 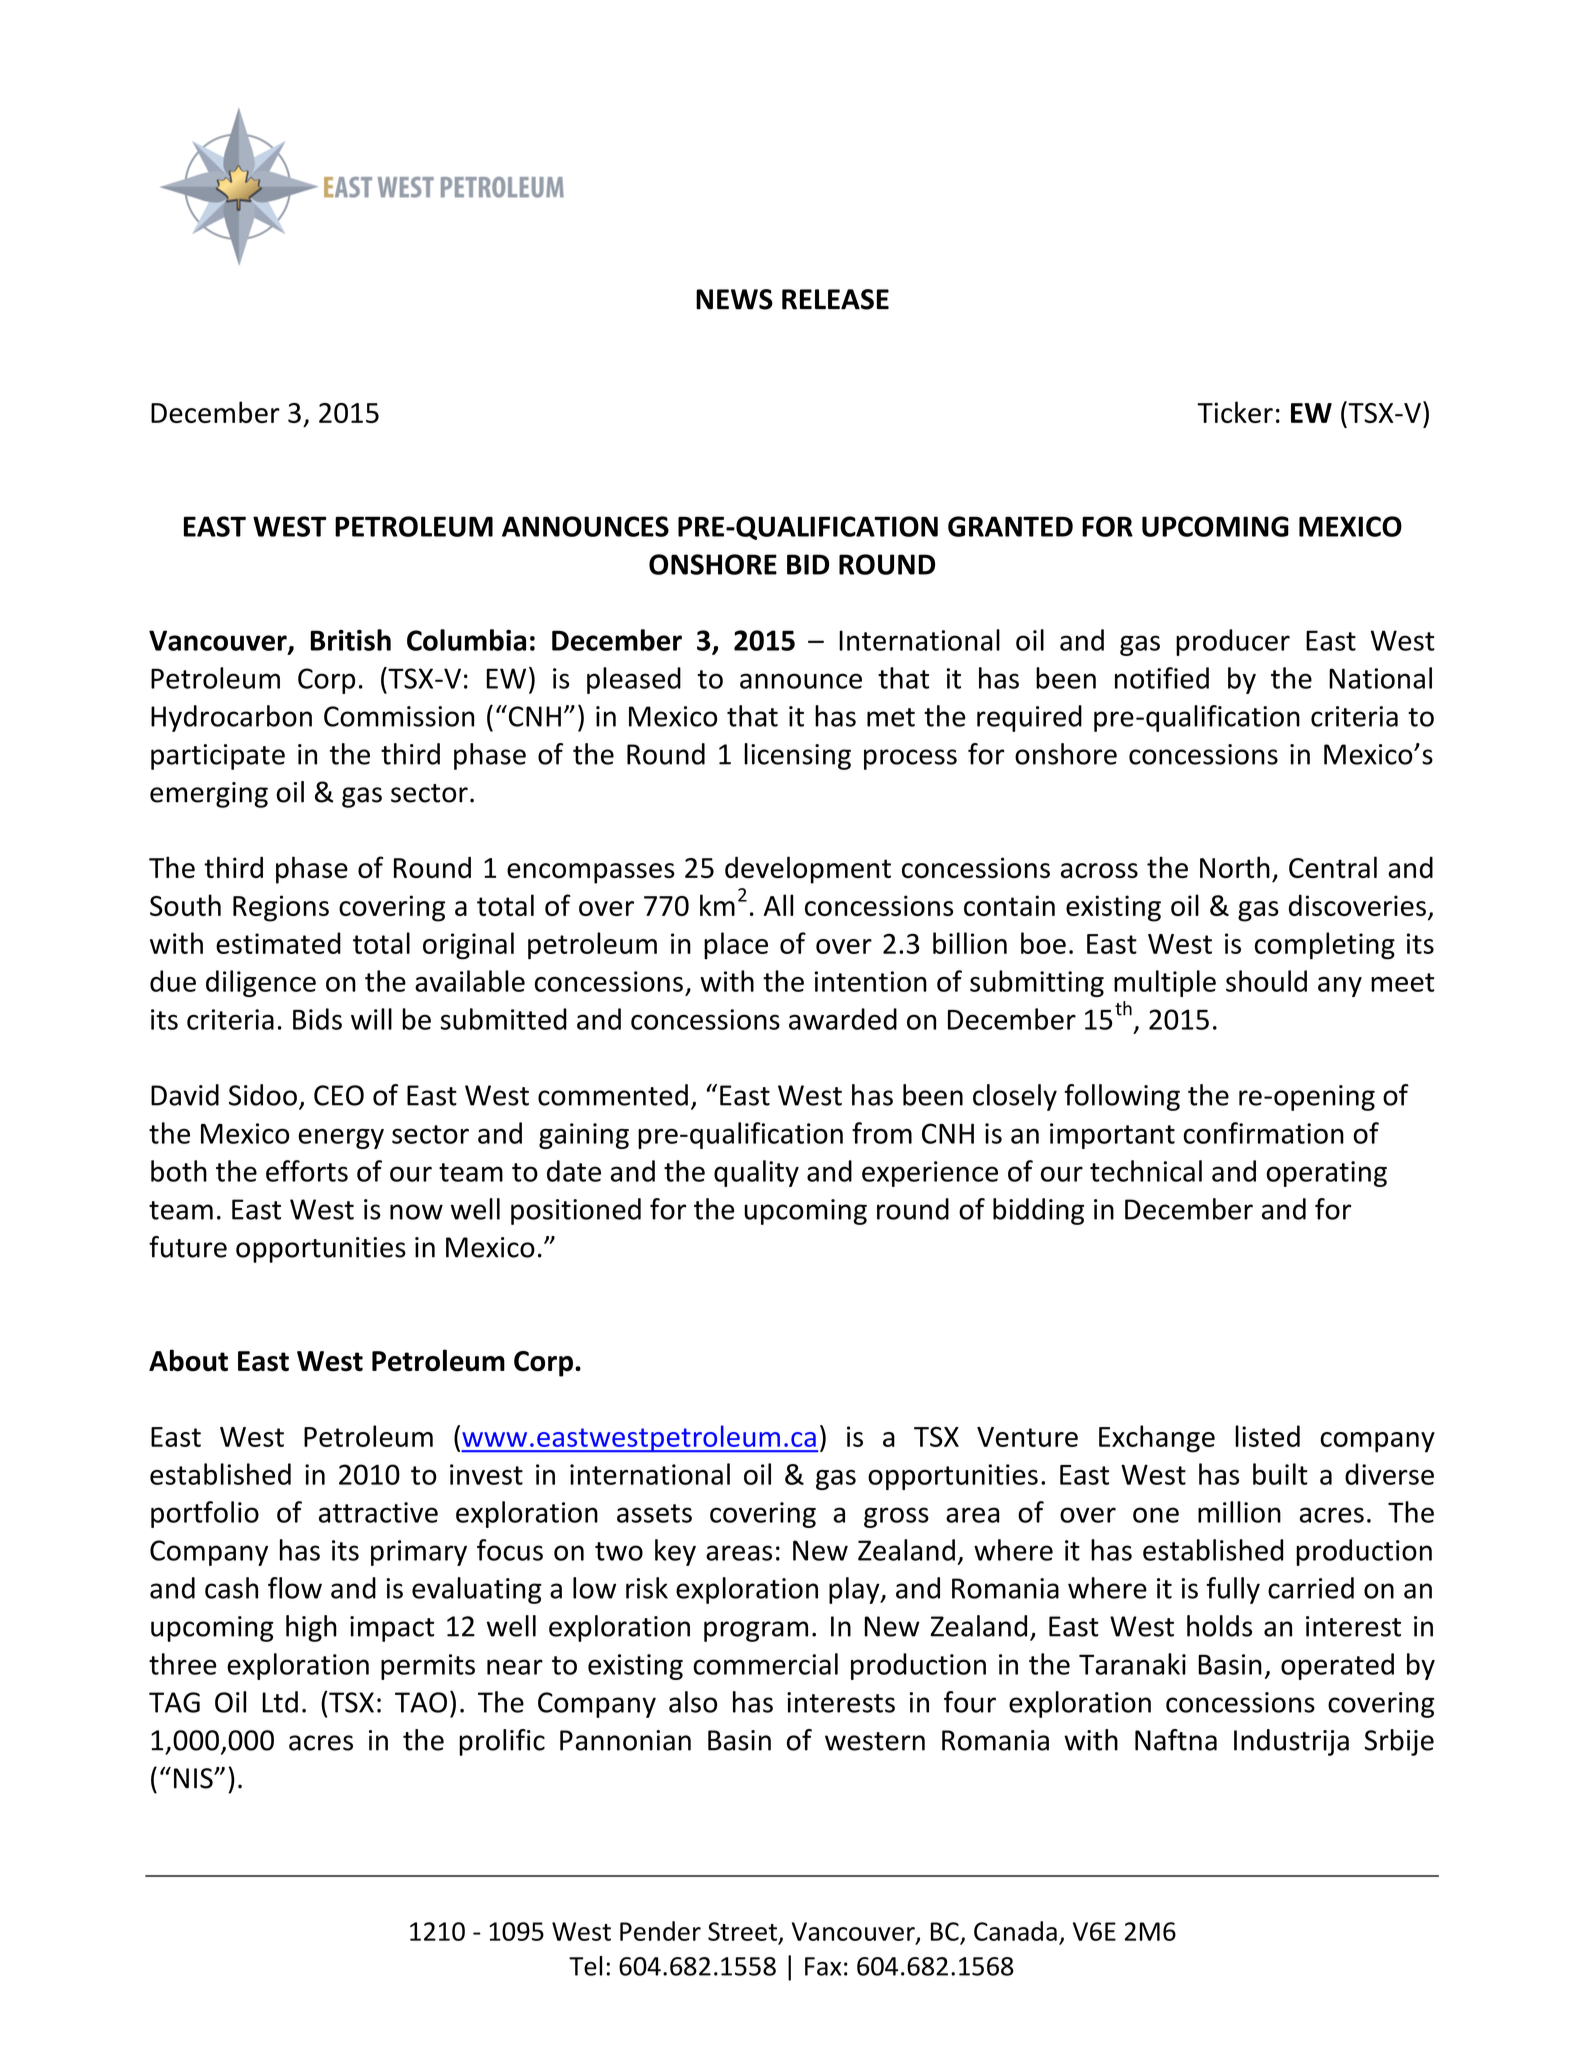 I want to click on energy, so click(x=341, y=1138).
